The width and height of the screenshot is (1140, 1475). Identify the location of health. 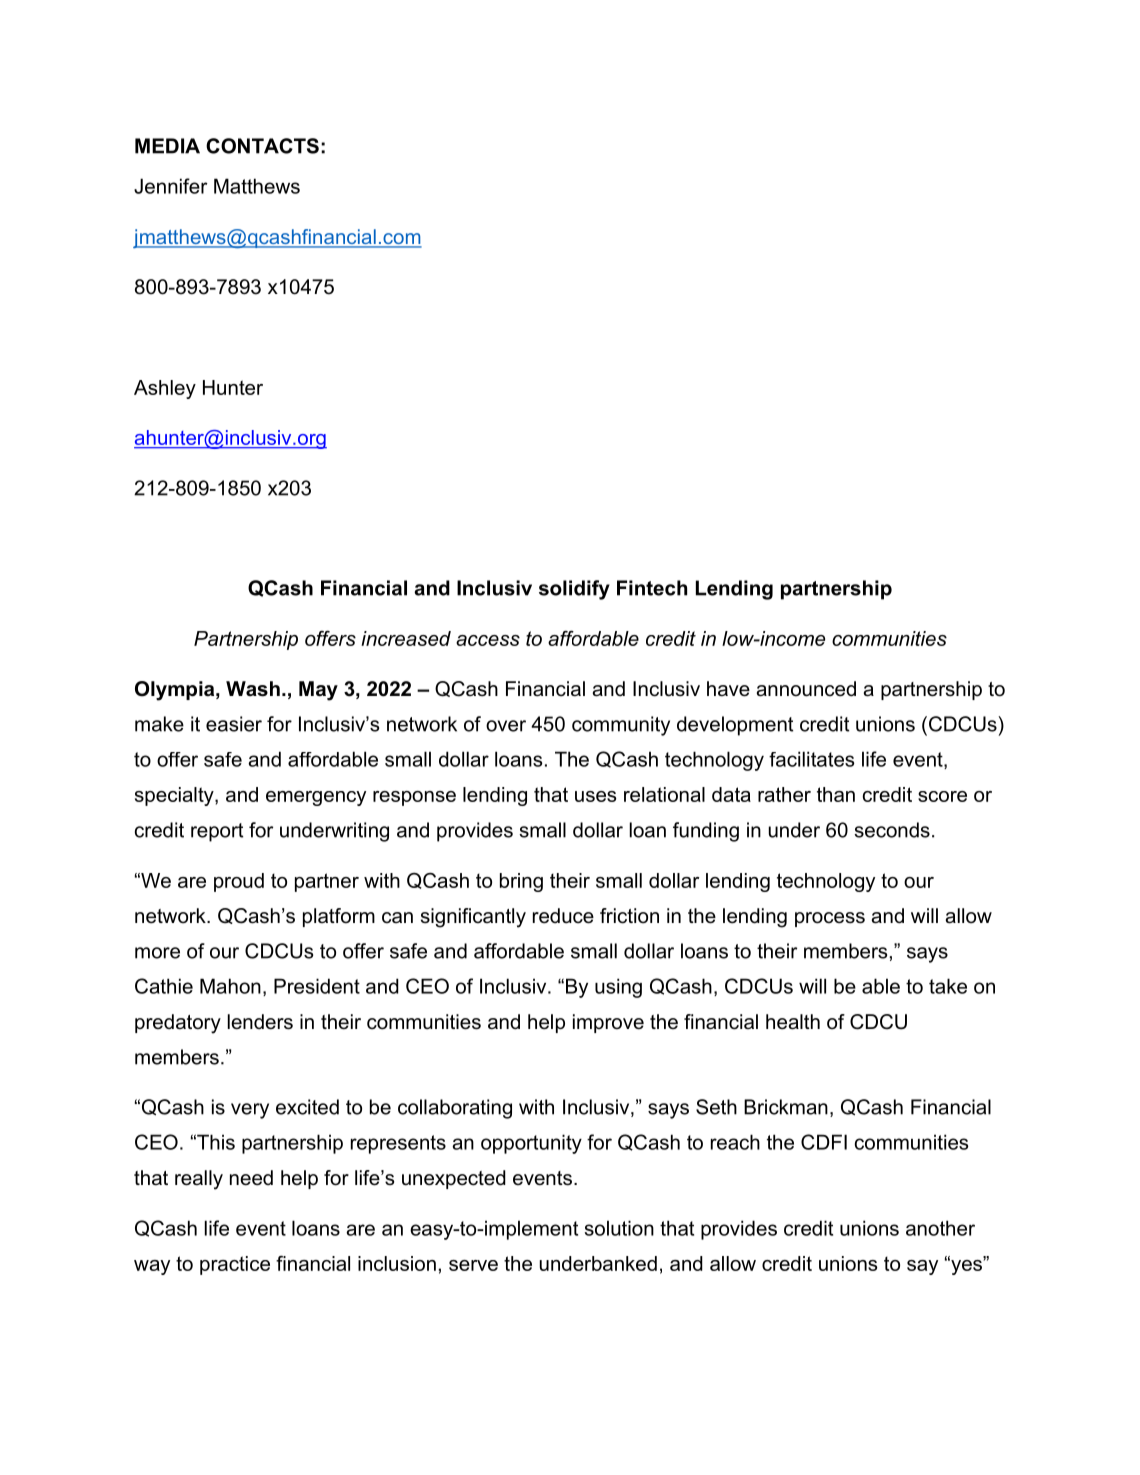
(793, 1022).
